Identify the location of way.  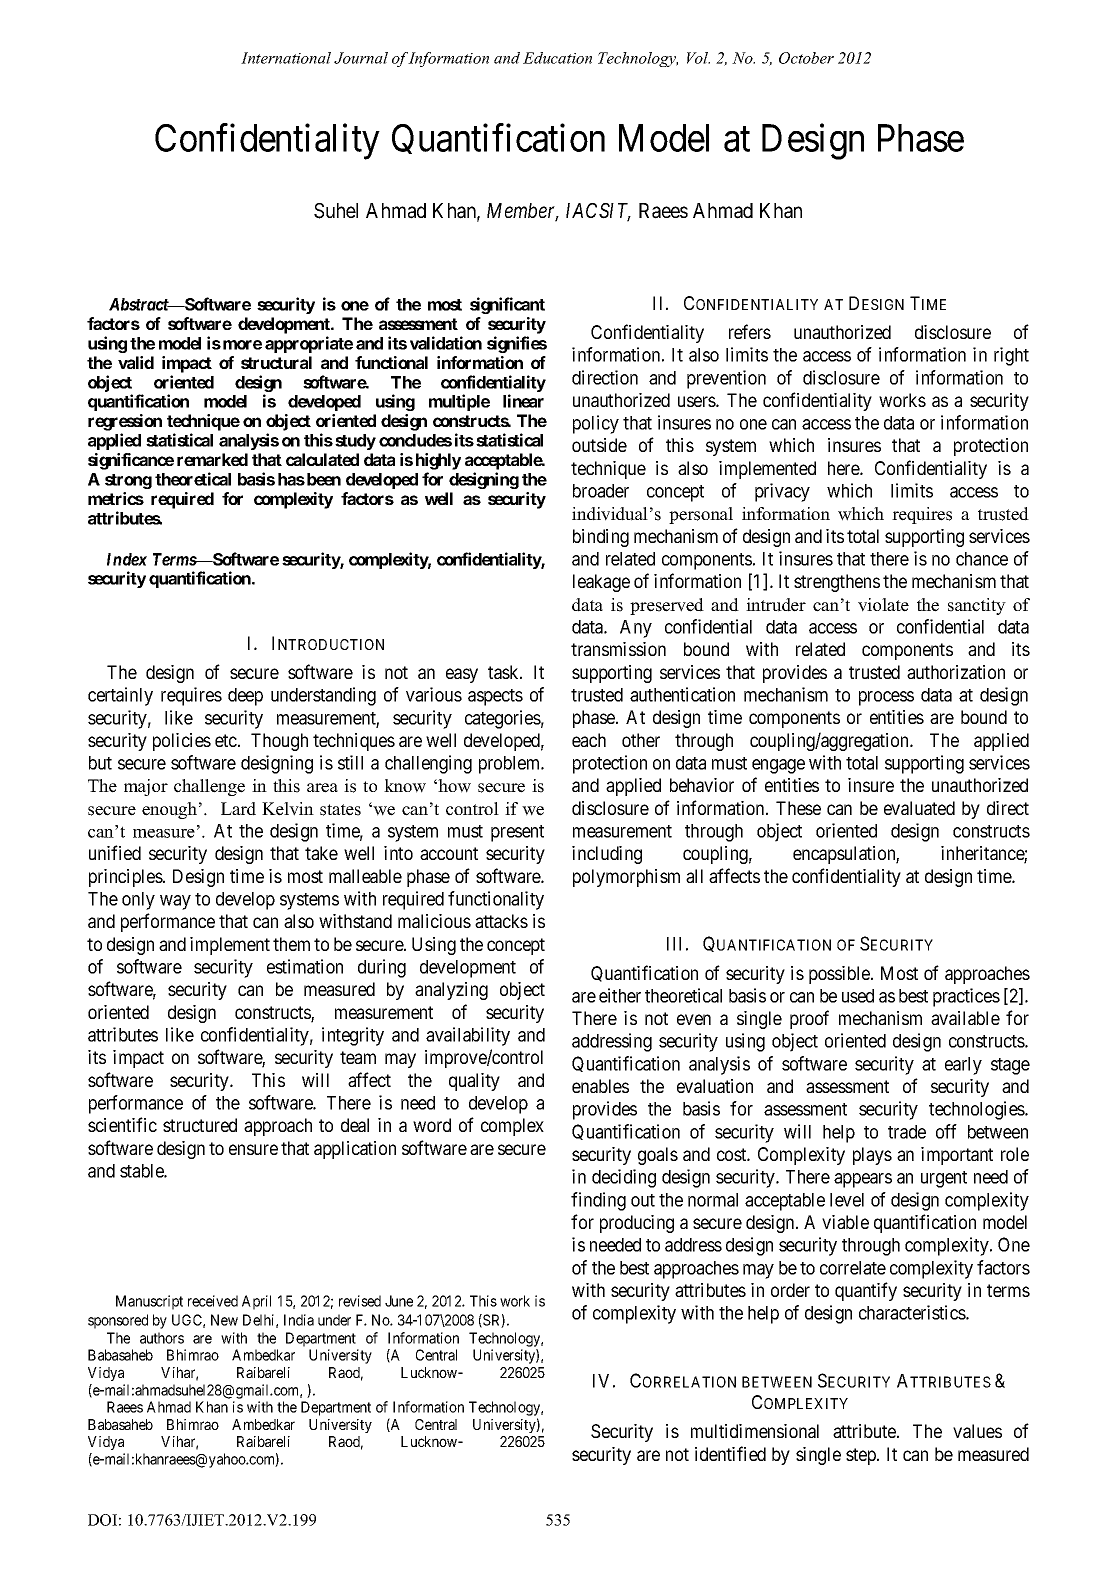
(175, 902).
